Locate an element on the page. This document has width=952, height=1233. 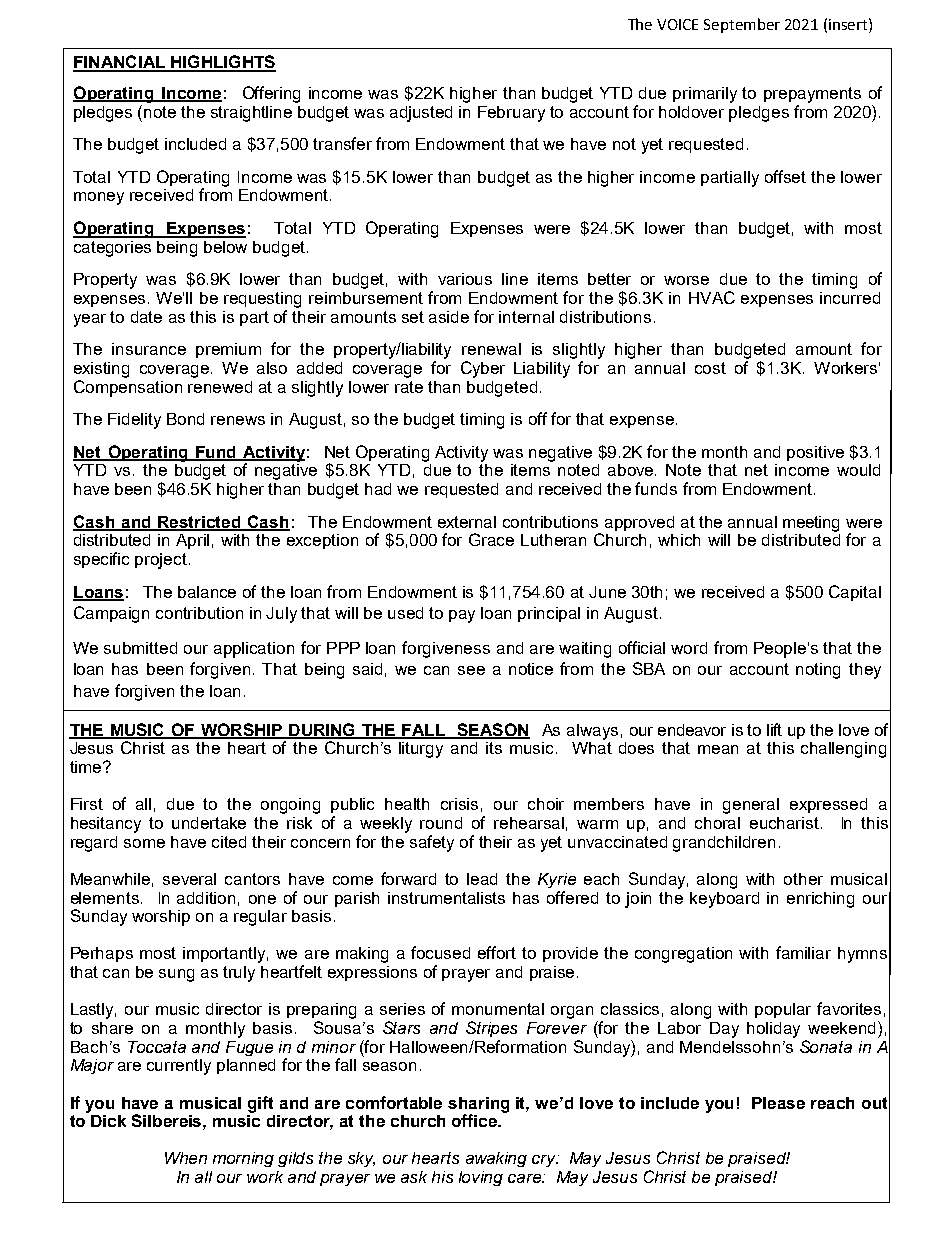
balance is located at coordinates (207, 592).
